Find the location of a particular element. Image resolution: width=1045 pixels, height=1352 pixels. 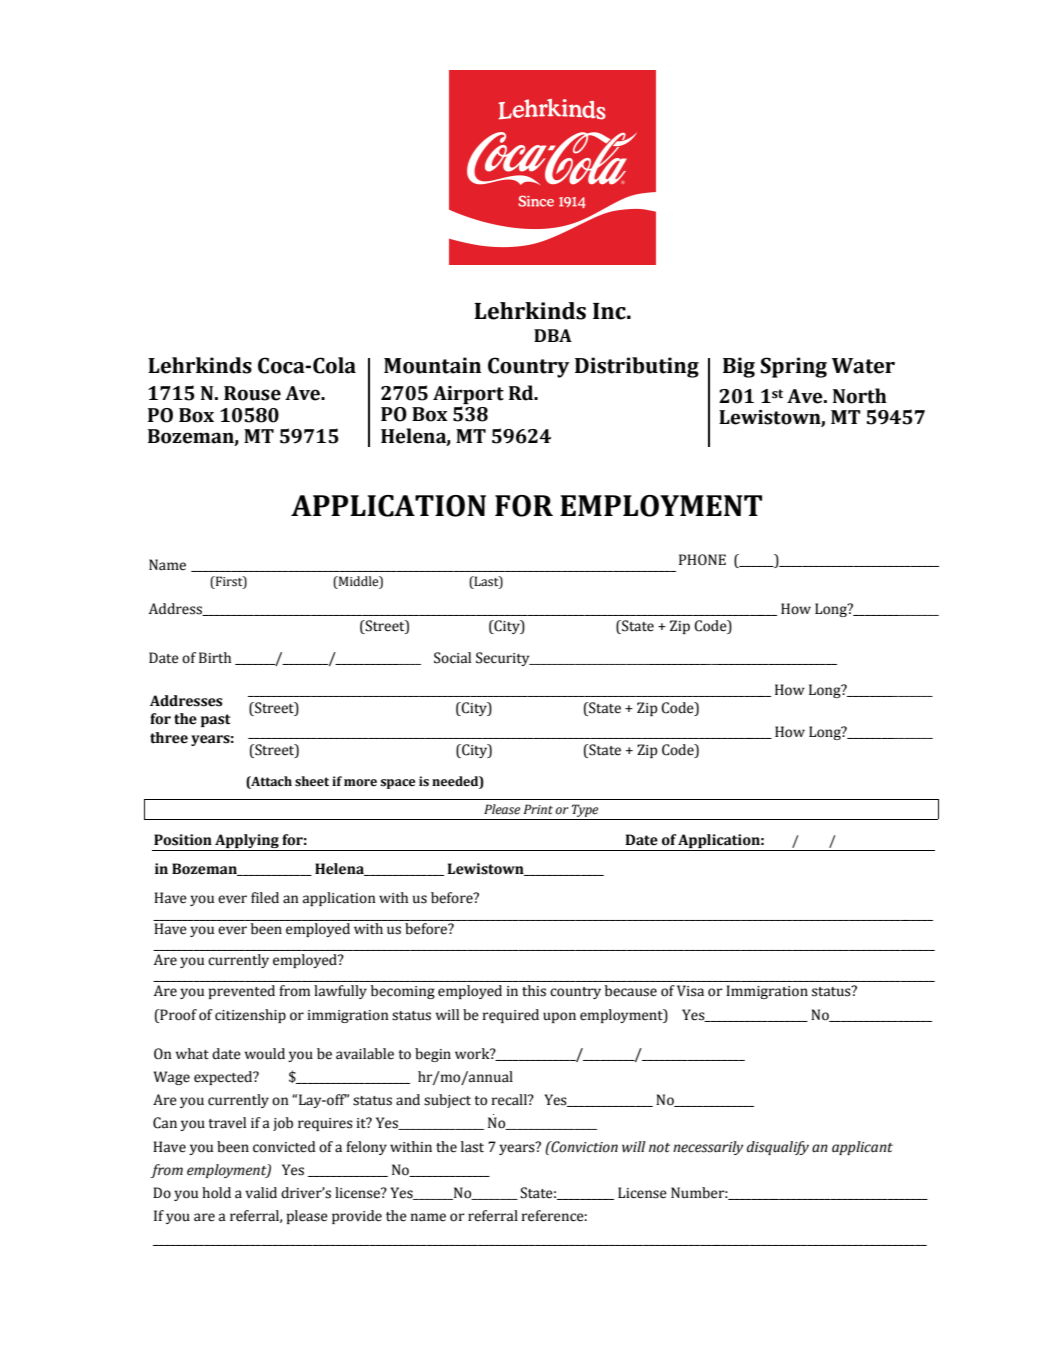

Rouse is located at coordinates (252, 393).
